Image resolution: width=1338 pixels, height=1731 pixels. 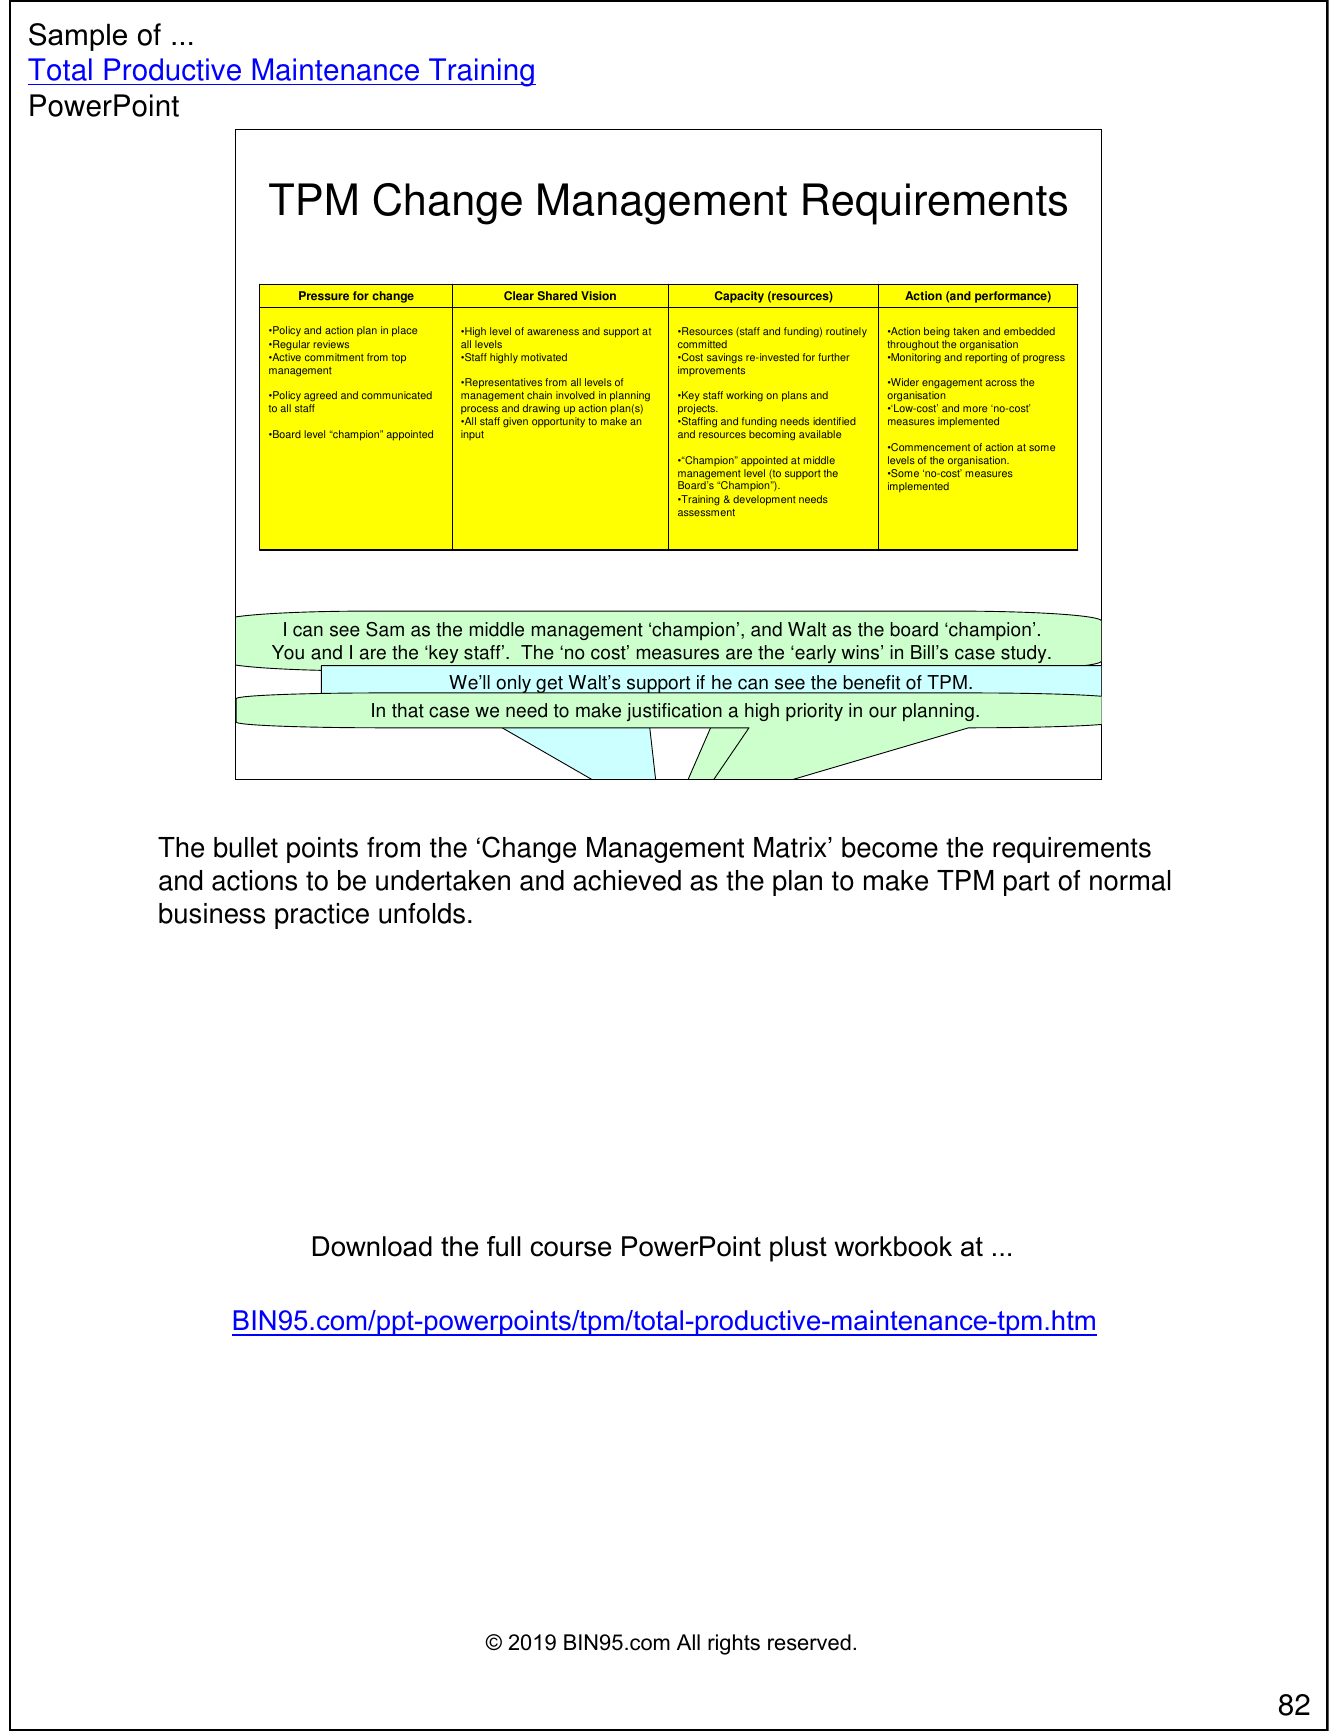 I want to click on Sample, so click(x=78, y=37).
